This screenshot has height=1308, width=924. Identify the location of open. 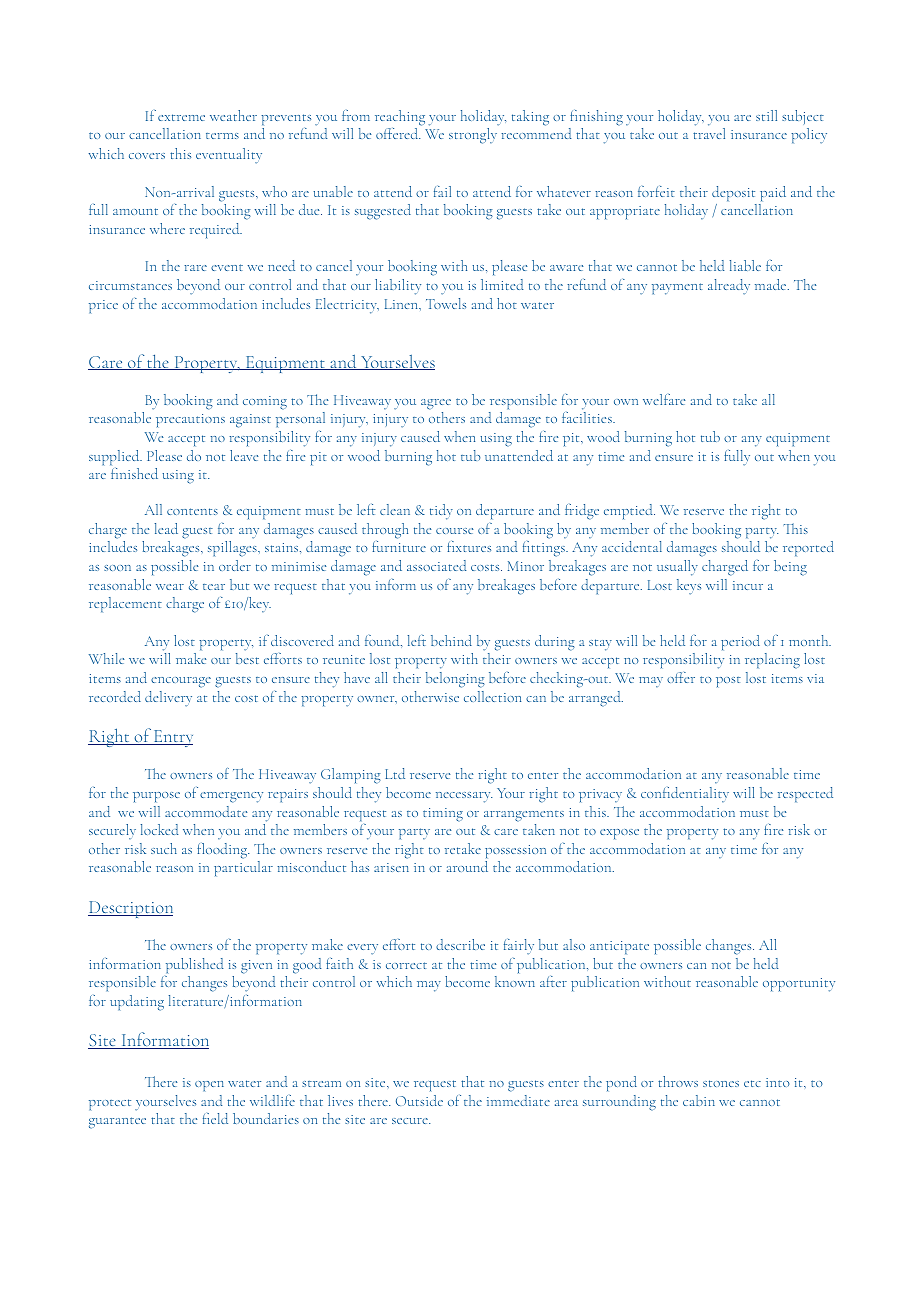
(209, 1086).
